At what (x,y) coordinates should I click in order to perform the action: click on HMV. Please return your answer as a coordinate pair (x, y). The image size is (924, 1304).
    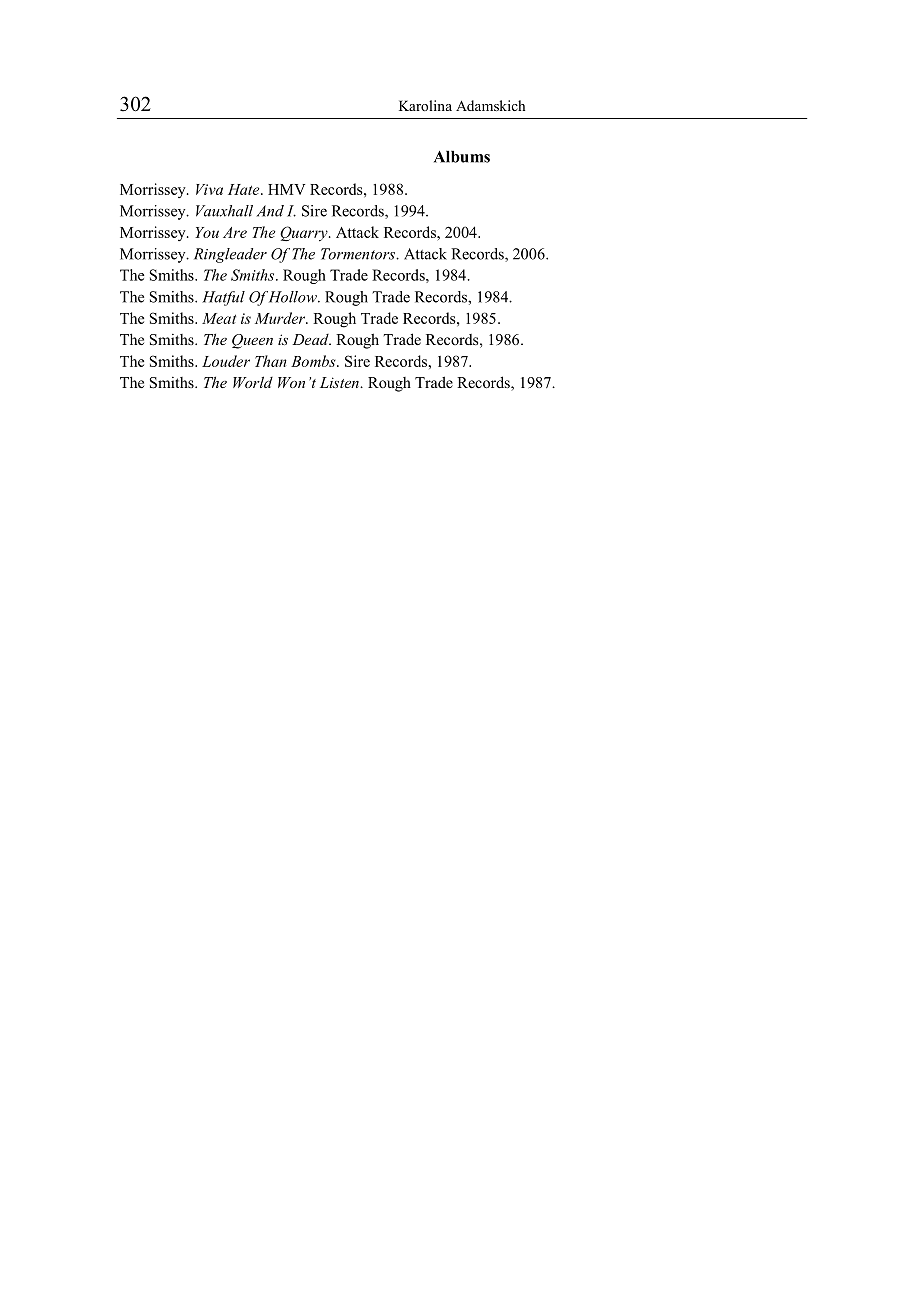
    Looking at the image, I should click on (286, 189).
